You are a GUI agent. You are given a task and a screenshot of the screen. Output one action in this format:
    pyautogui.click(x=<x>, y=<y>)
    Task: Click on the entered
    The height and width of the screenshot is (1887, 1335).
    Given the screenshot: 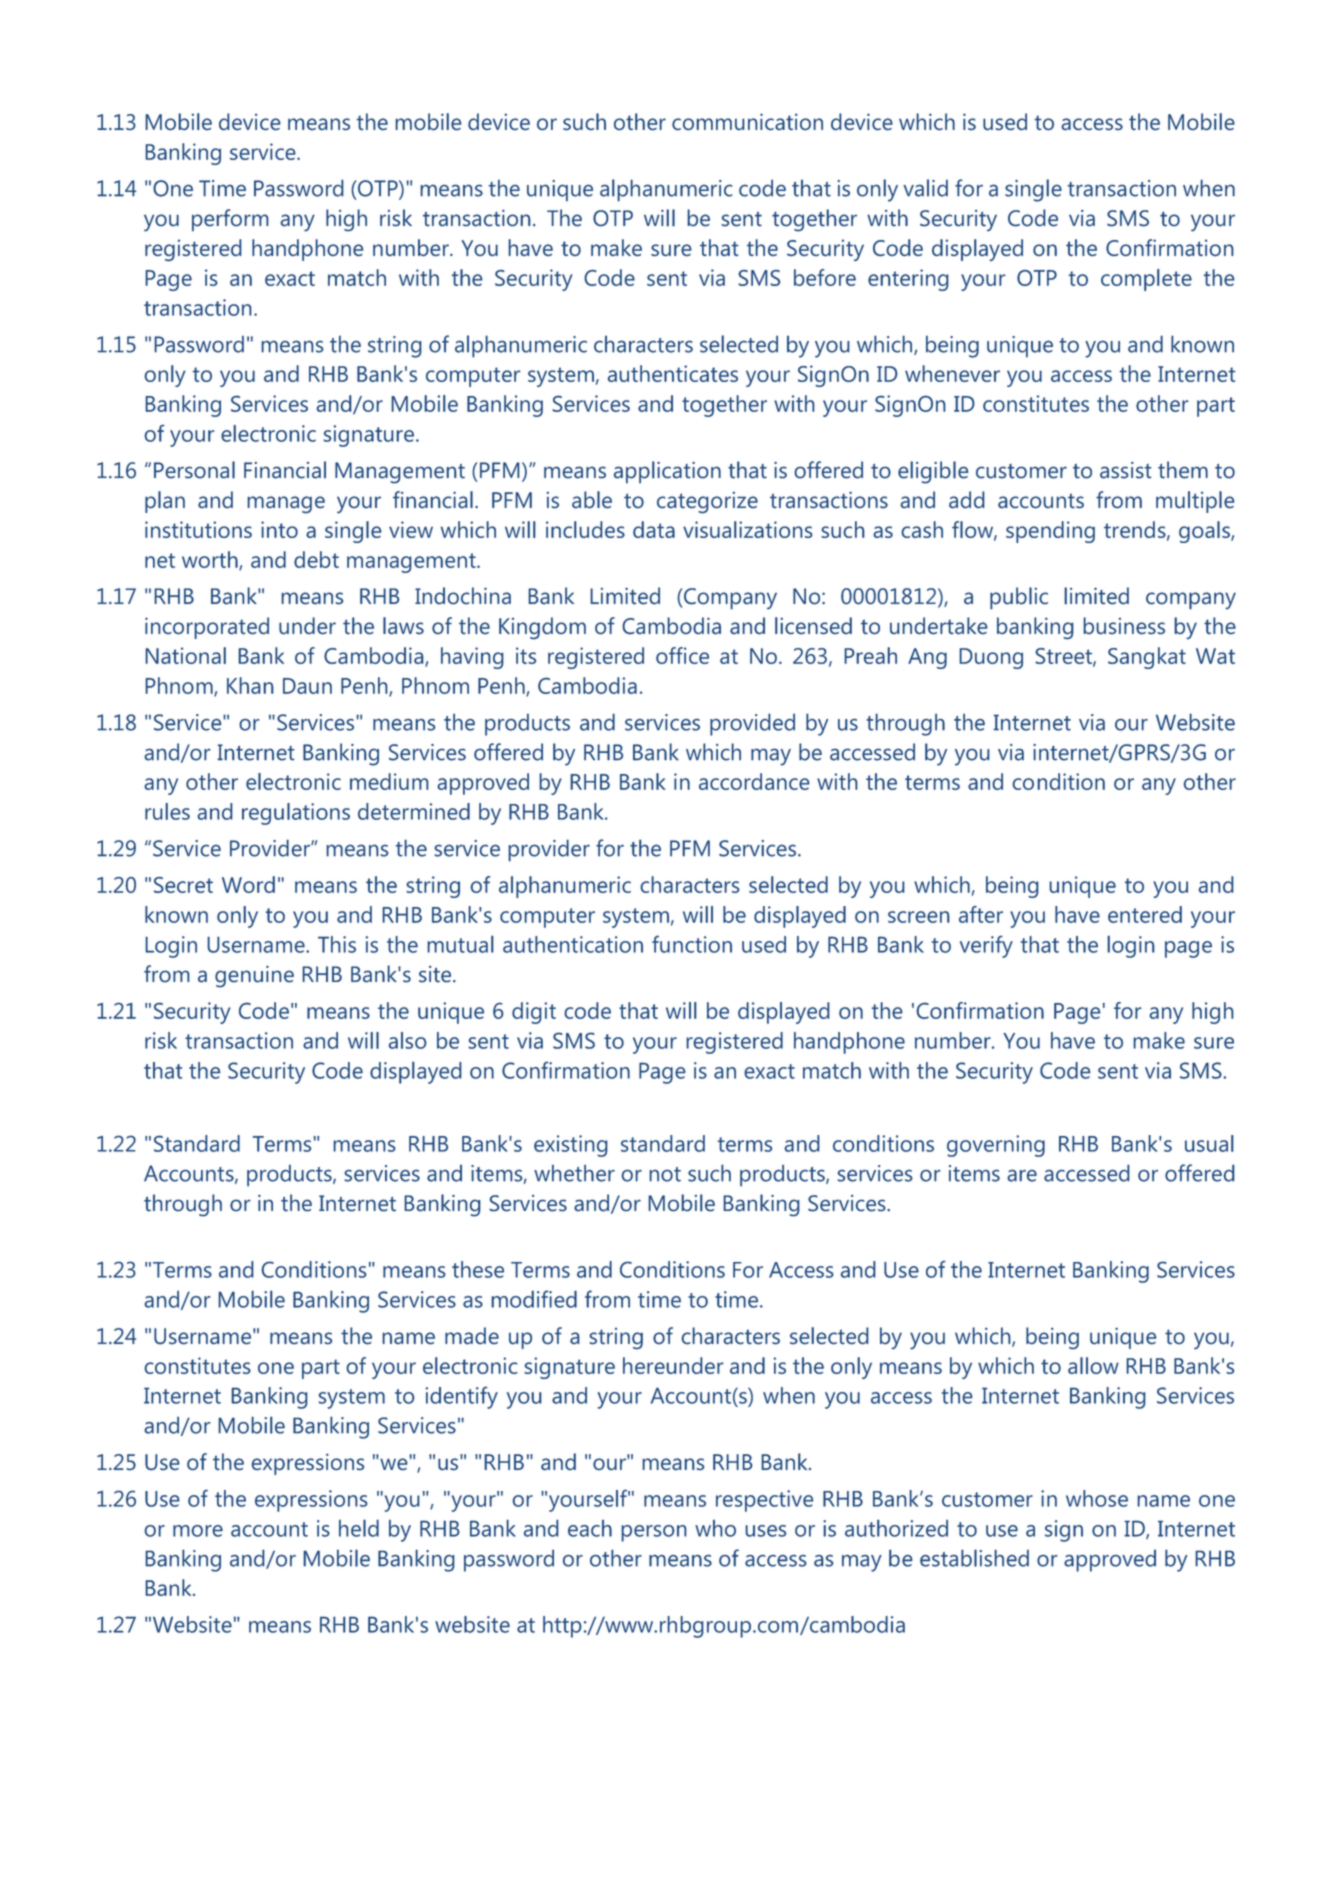 What is the action you would take?
    pyautogui.click(x=1145, y=914)
